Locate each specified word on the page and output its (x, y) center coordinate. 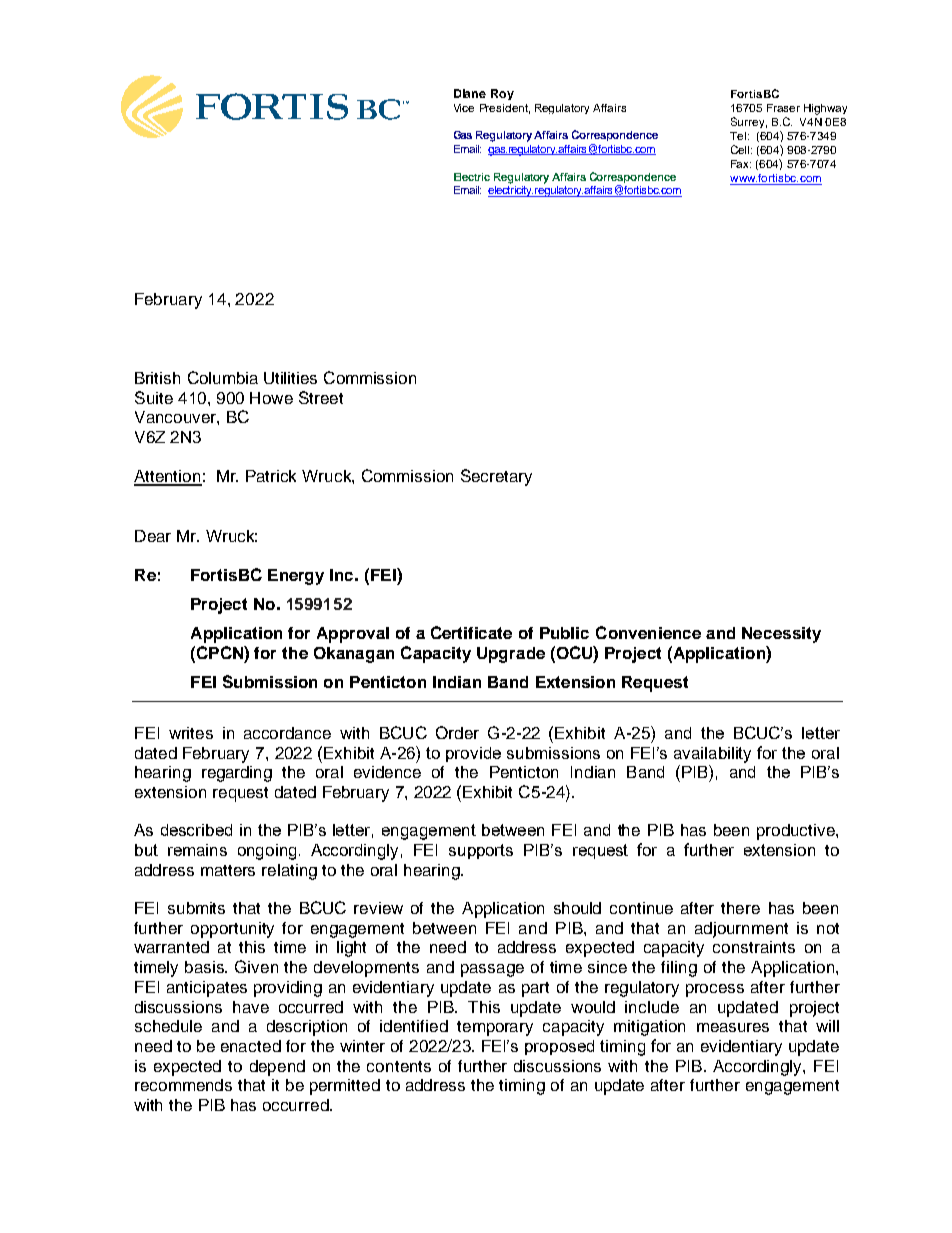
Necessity (781, 635)
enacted (251, 1046)
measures (733, 1027)
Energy (296, 577)
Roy (502, 94)
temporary (495, 1028)
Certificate (471, 632)
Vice (464, 108)
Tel (738, 136)
